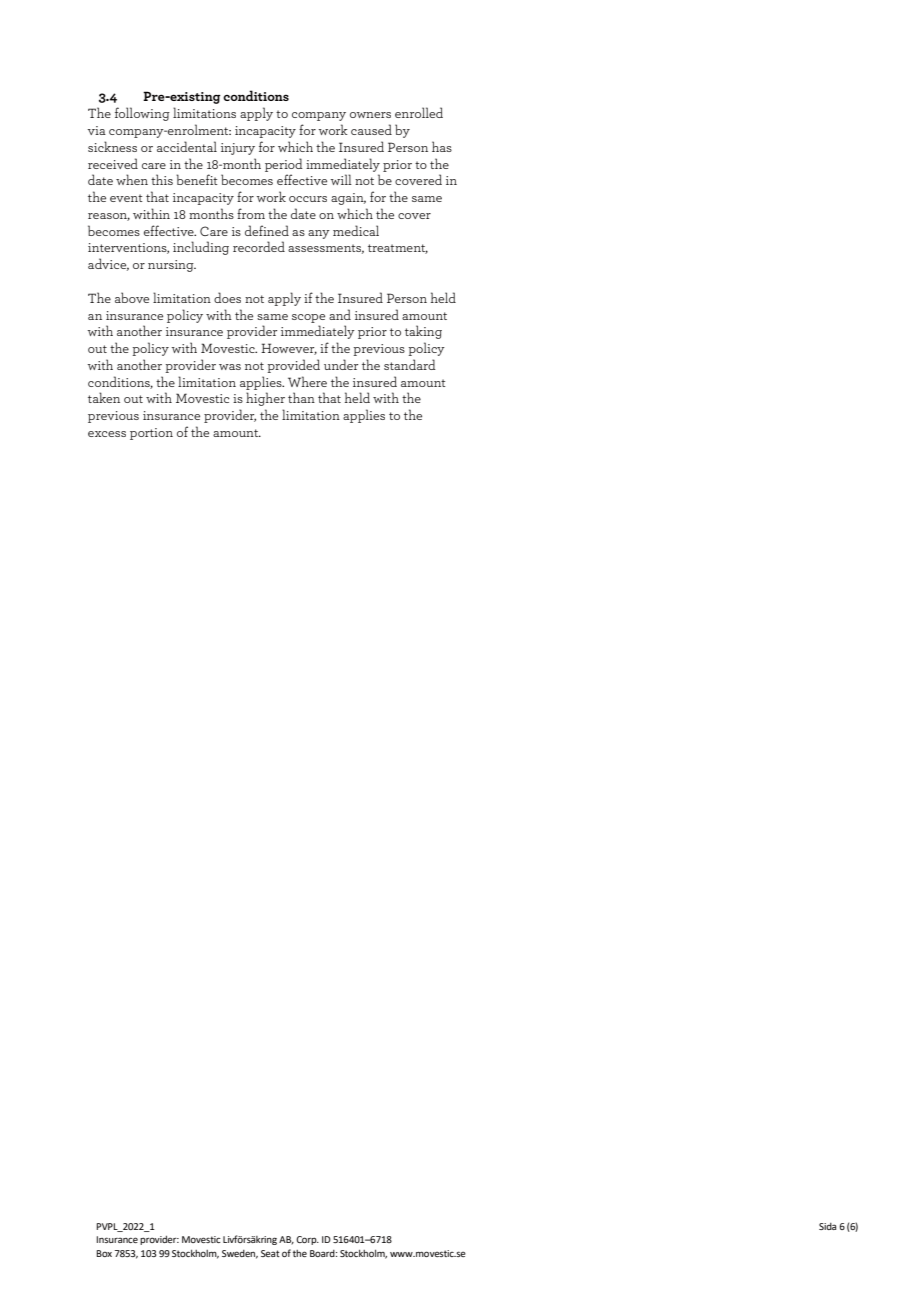 This document has width=924, height=1308. Describe the element at coordinates (265, 399) in the document. I see `higher` at that location.
